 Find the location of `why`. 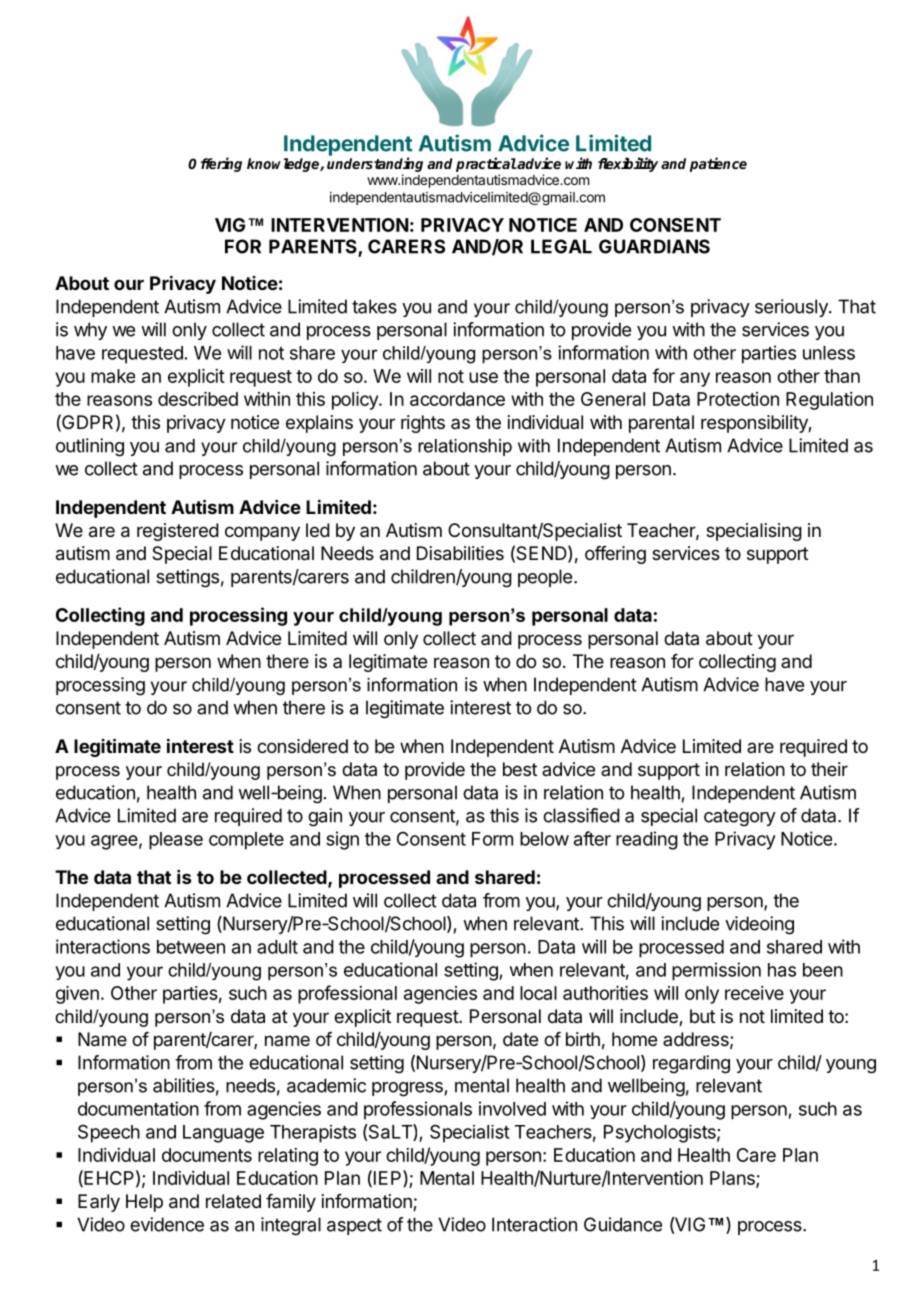

why is located at coordinates (90, 331).
